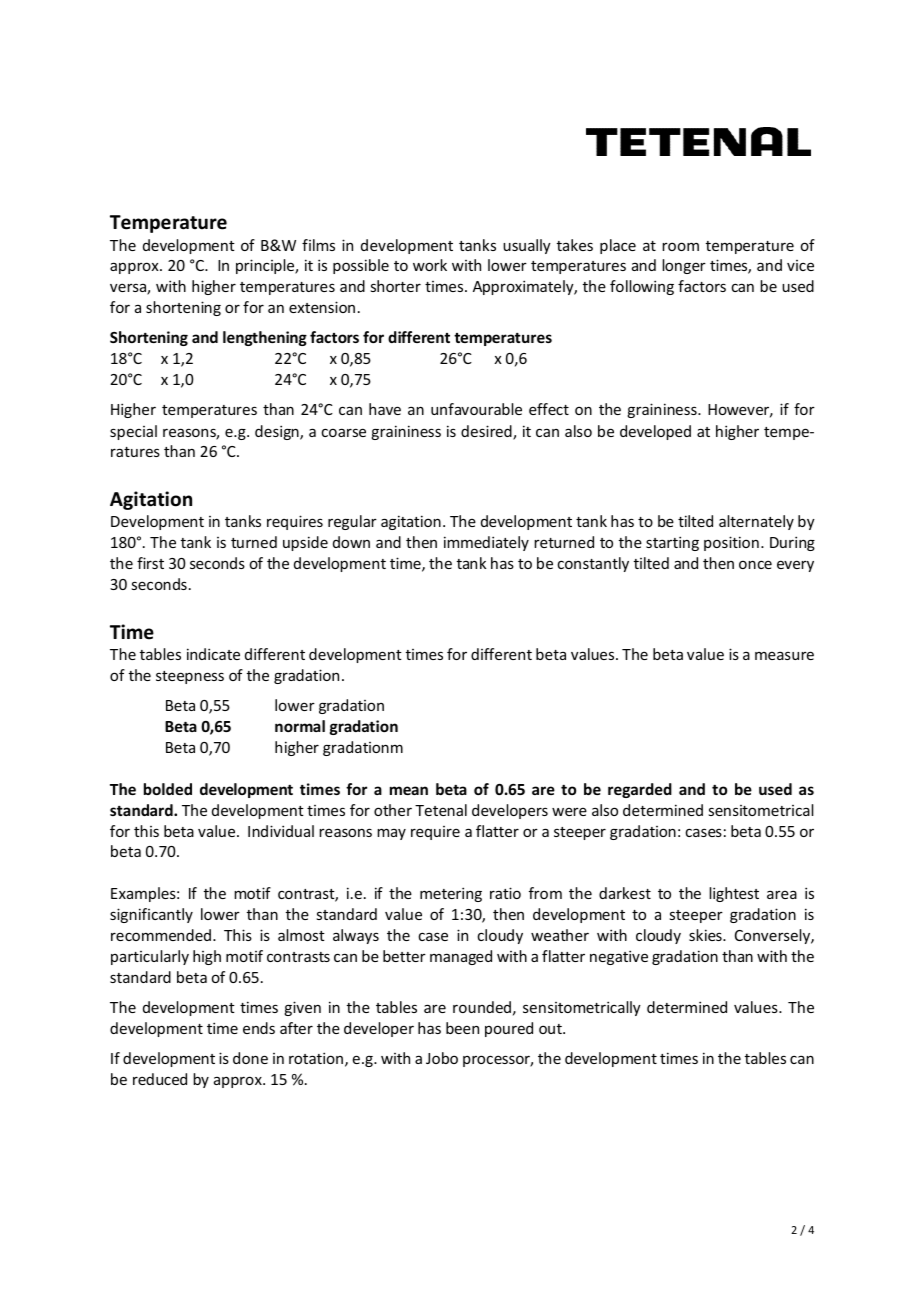 This document has height=1308, width=924. What do you see at coordinates (442, 1058) in the document?
I see `Jobo` at bounding box center [442, 1058].
